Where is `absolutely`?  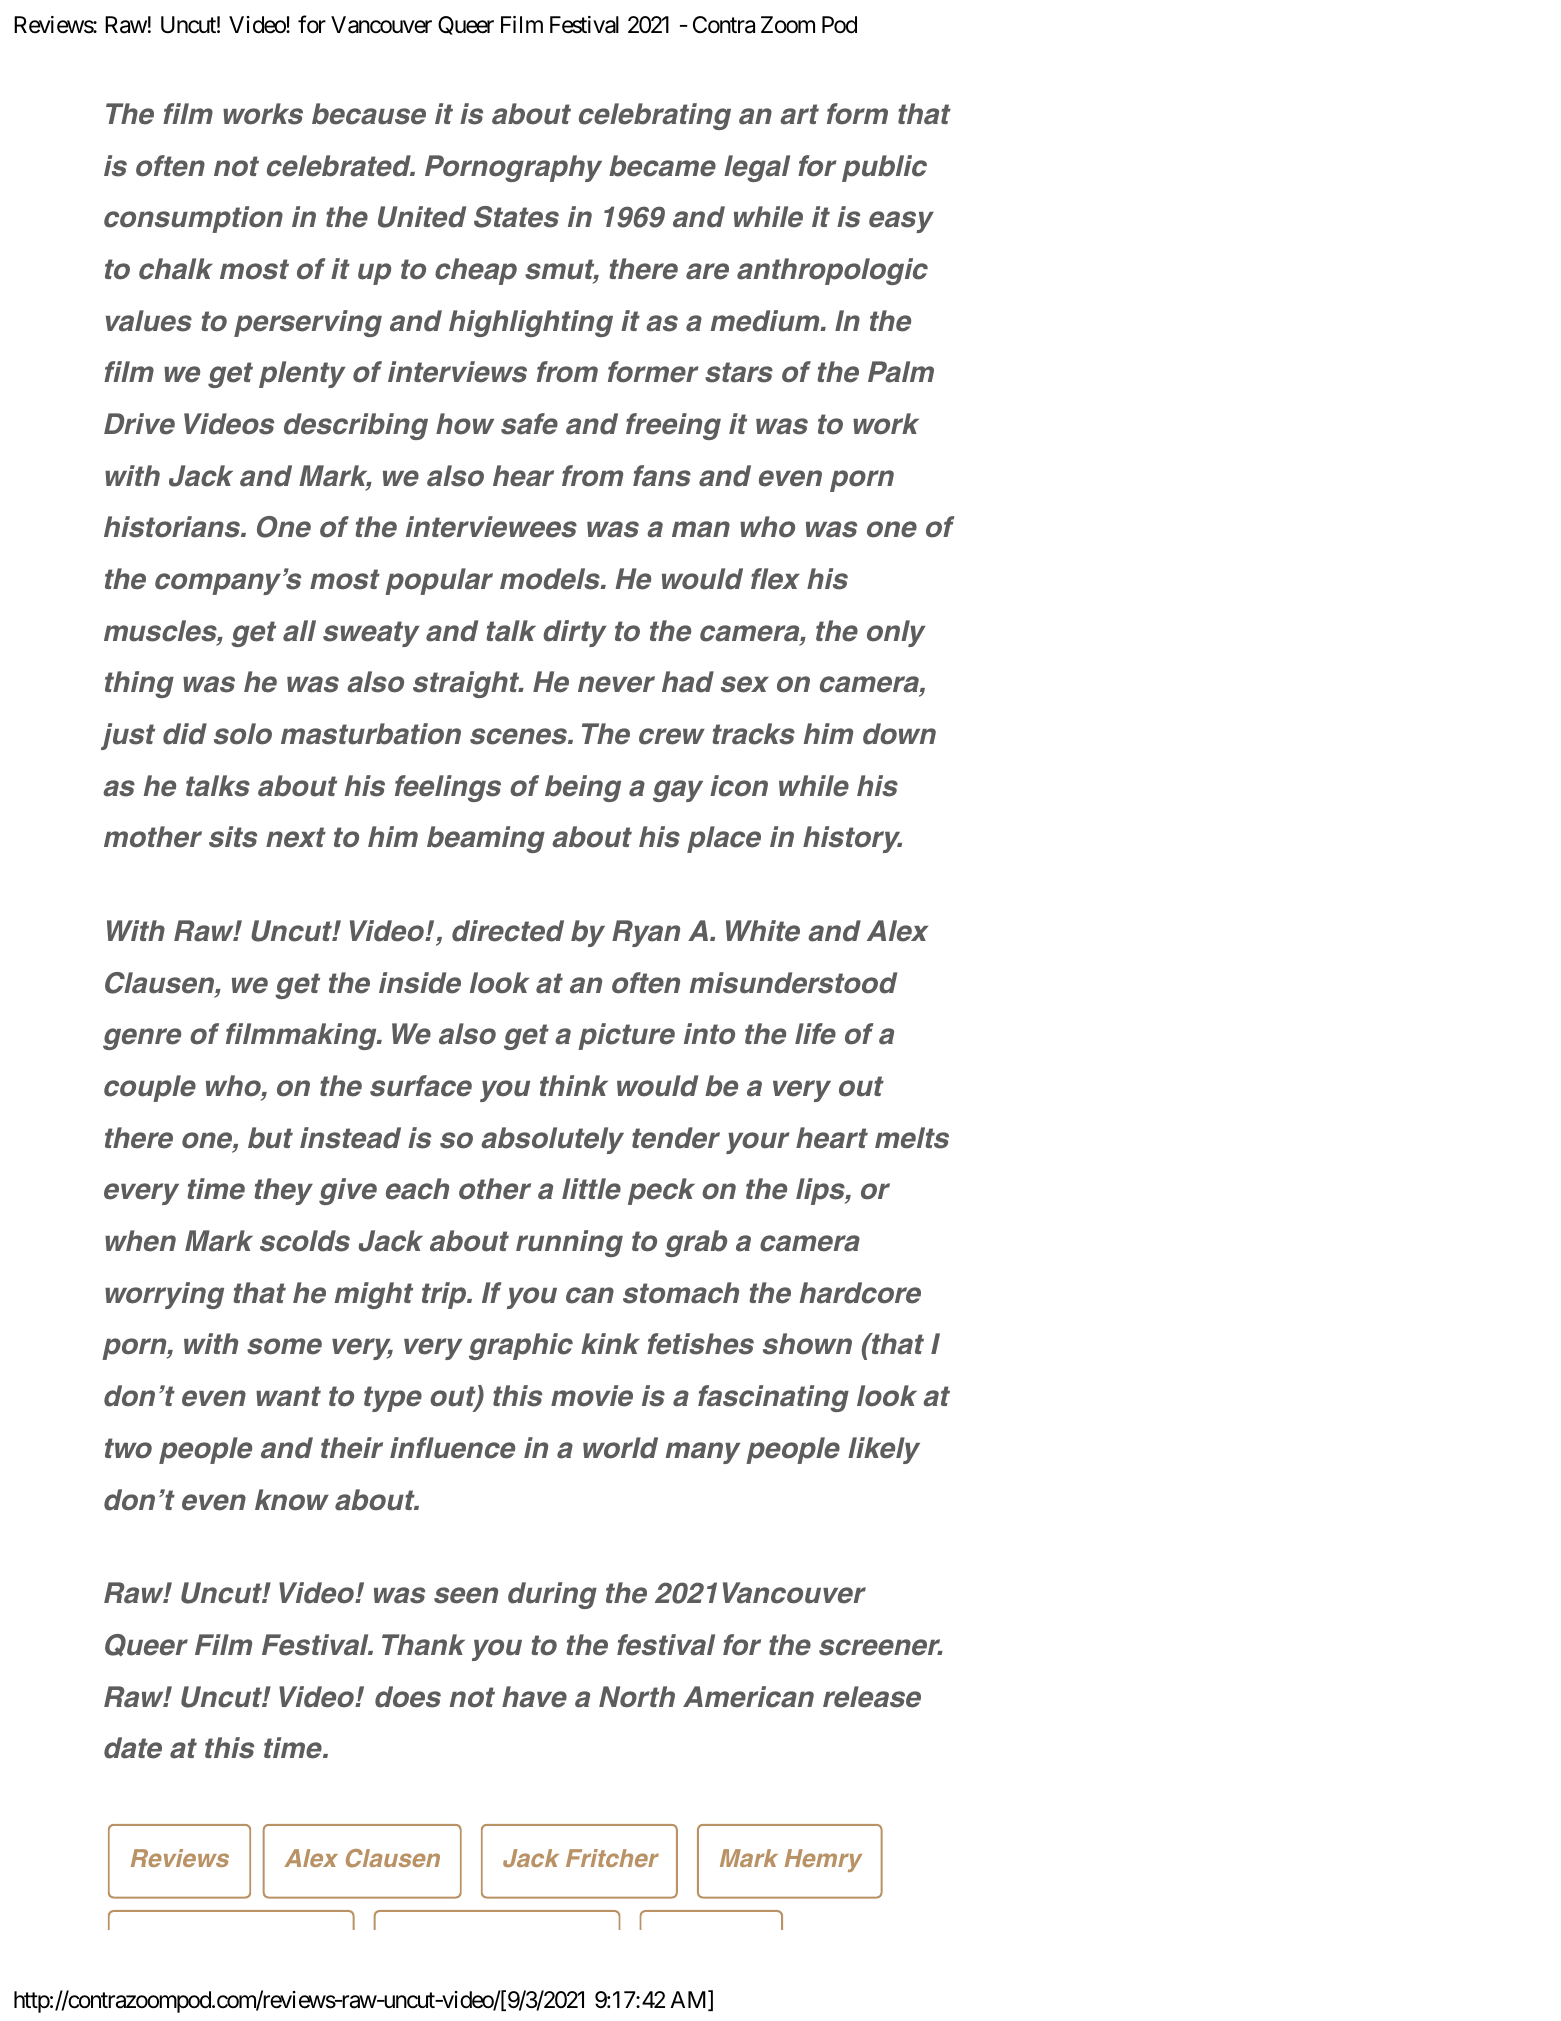
absolutely is located at coordinates (552, 1140).
